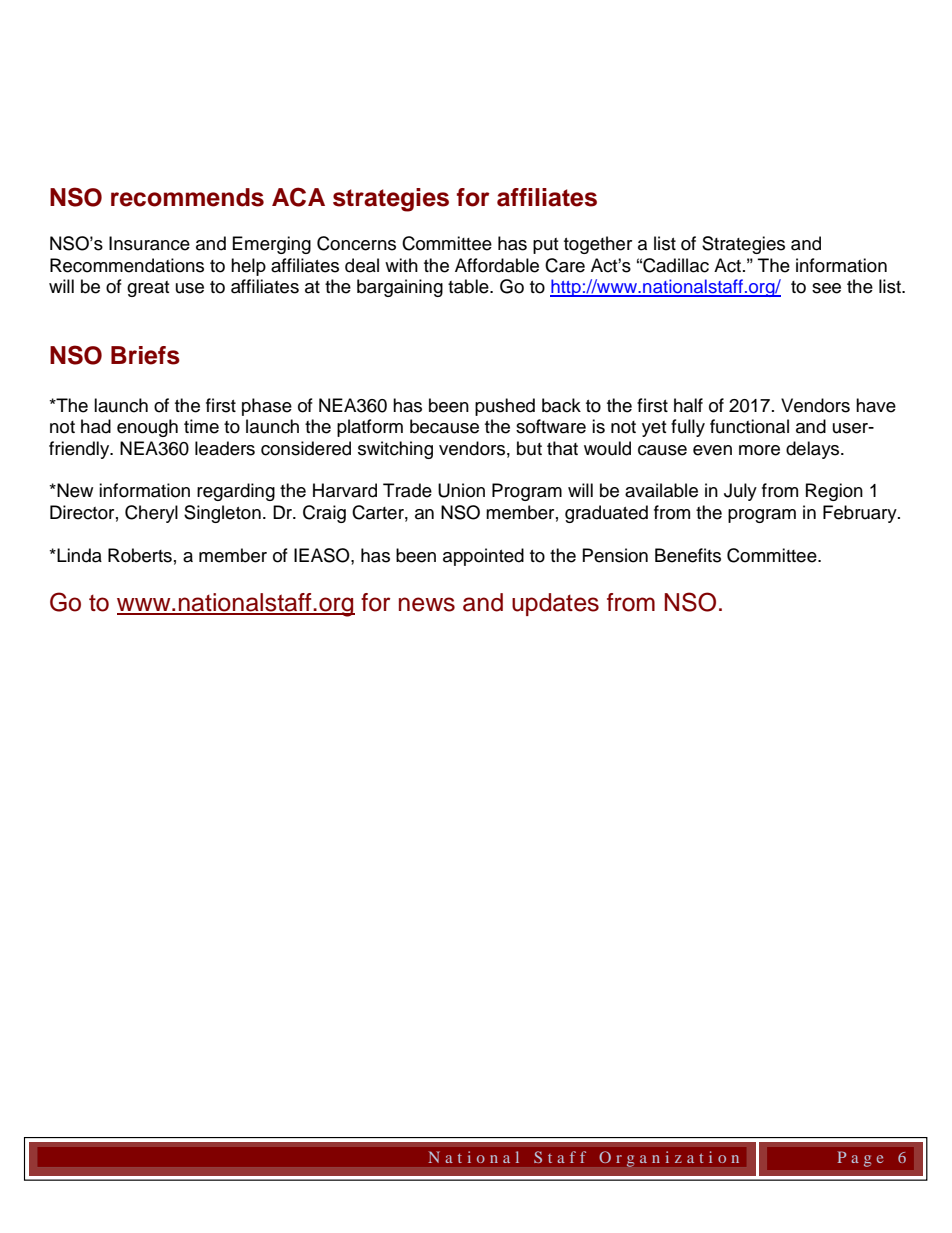  What do you see at coordinates (688, 555) in the image?
I see `Benefits` at bounding box center [688, 555].
